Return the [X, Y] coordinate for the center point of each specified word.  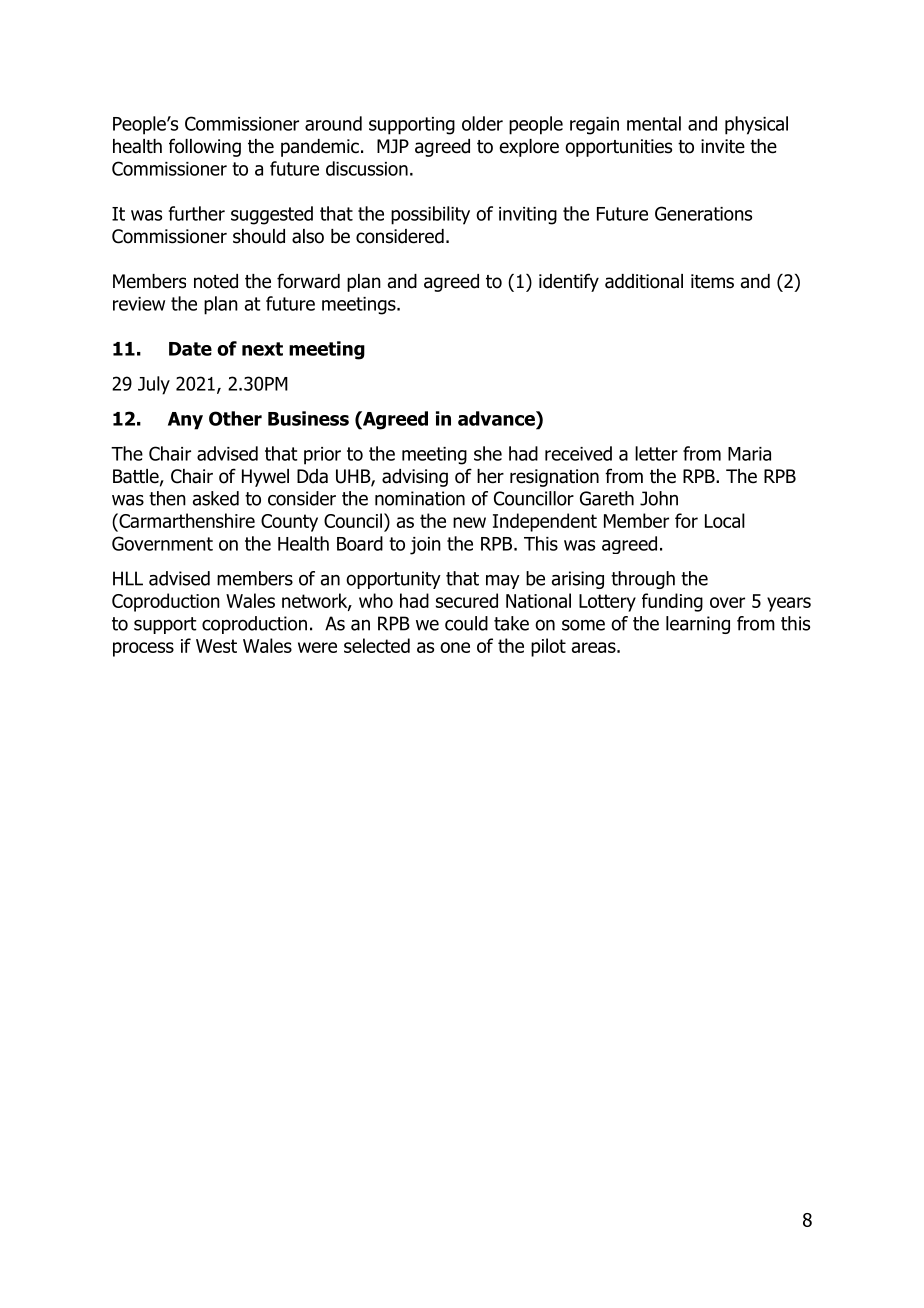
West [216, 646]
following [205, 147]
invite [723, 146]
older [482, 123]
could [466, 623]
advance [497, 418]
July [154, 385]
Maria [749, 454]
